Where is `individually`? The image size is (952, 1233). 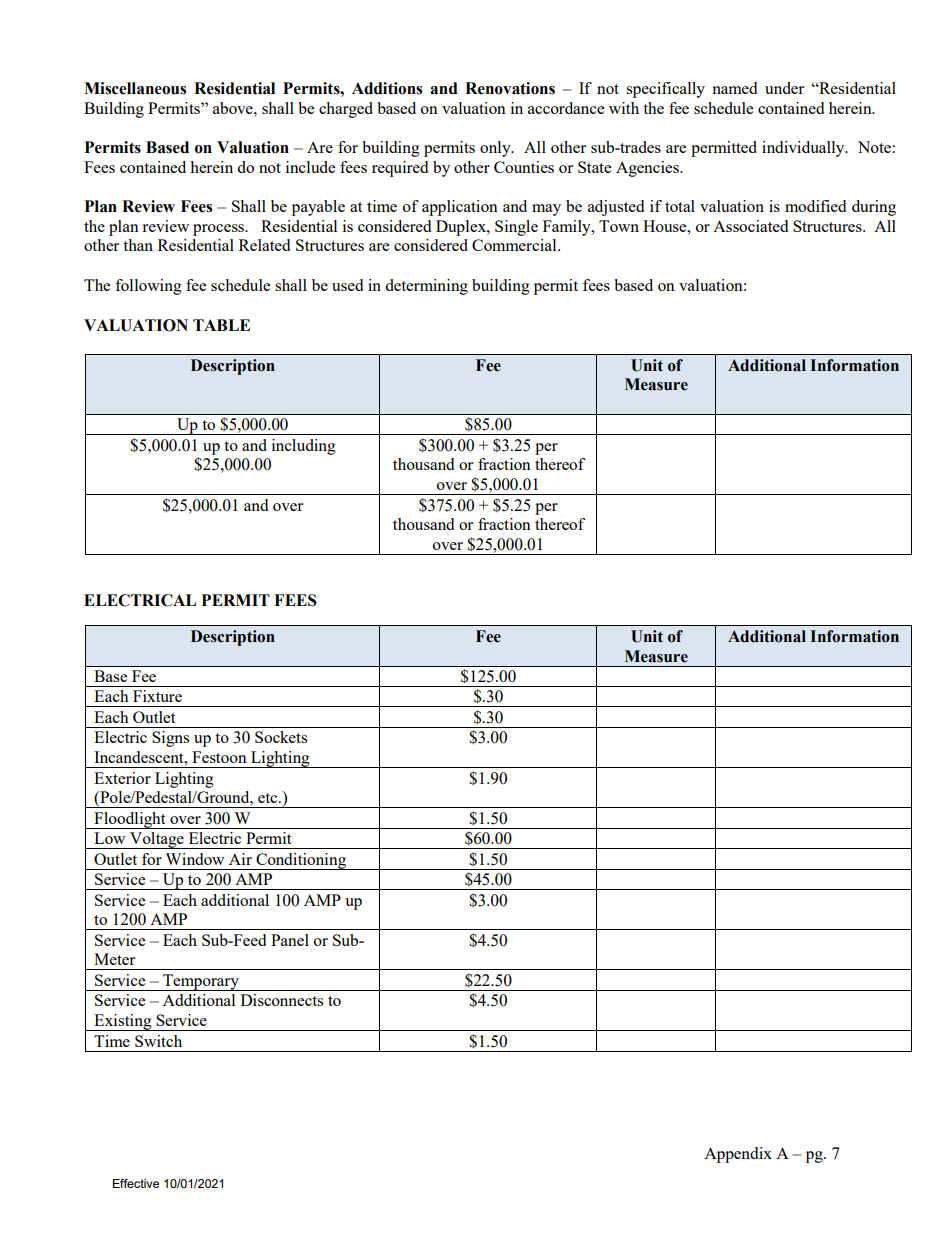
individually is located at coordinates (804, 149).
